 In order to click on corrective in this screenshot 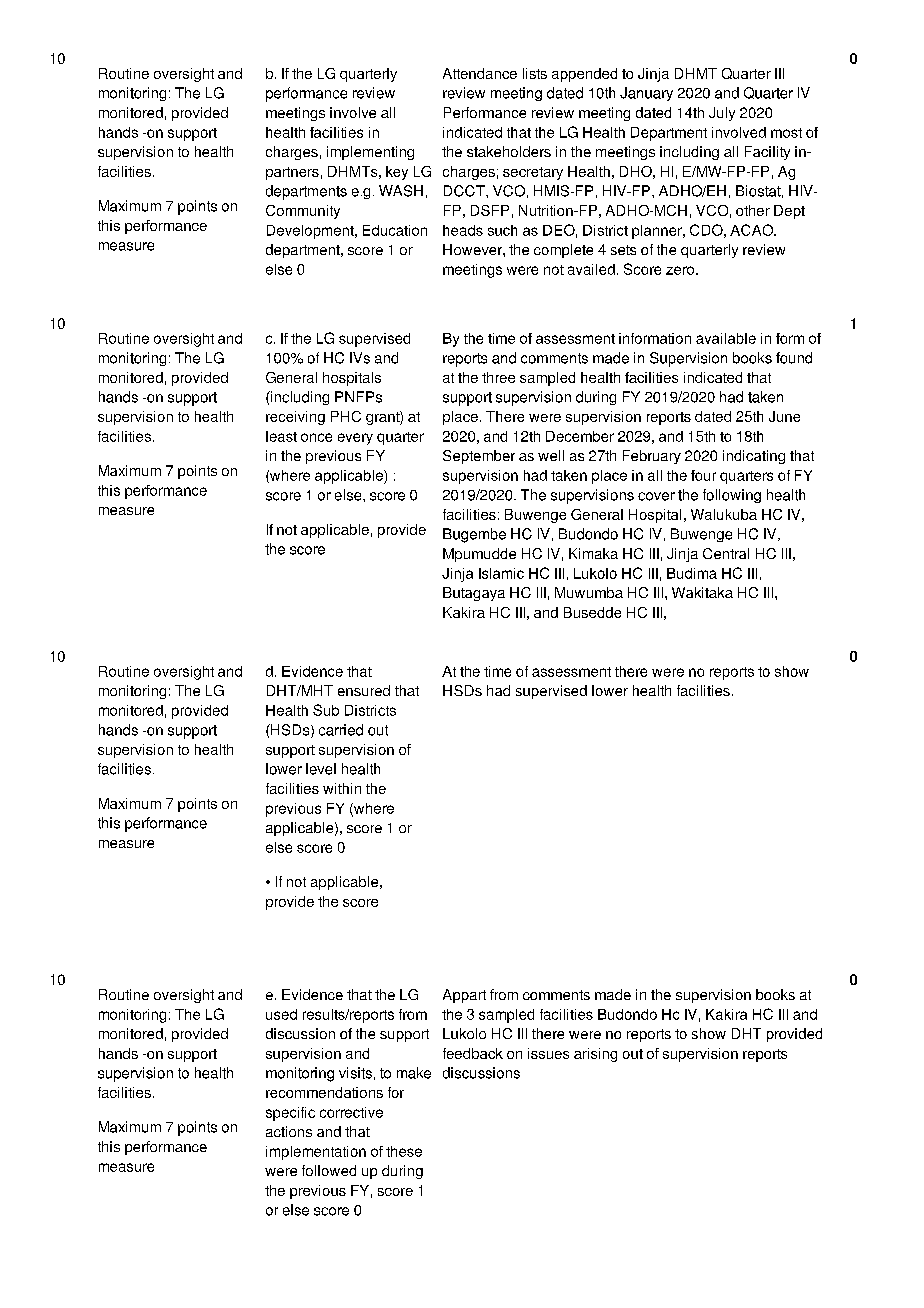, I will do `click(351, 1112)`.
